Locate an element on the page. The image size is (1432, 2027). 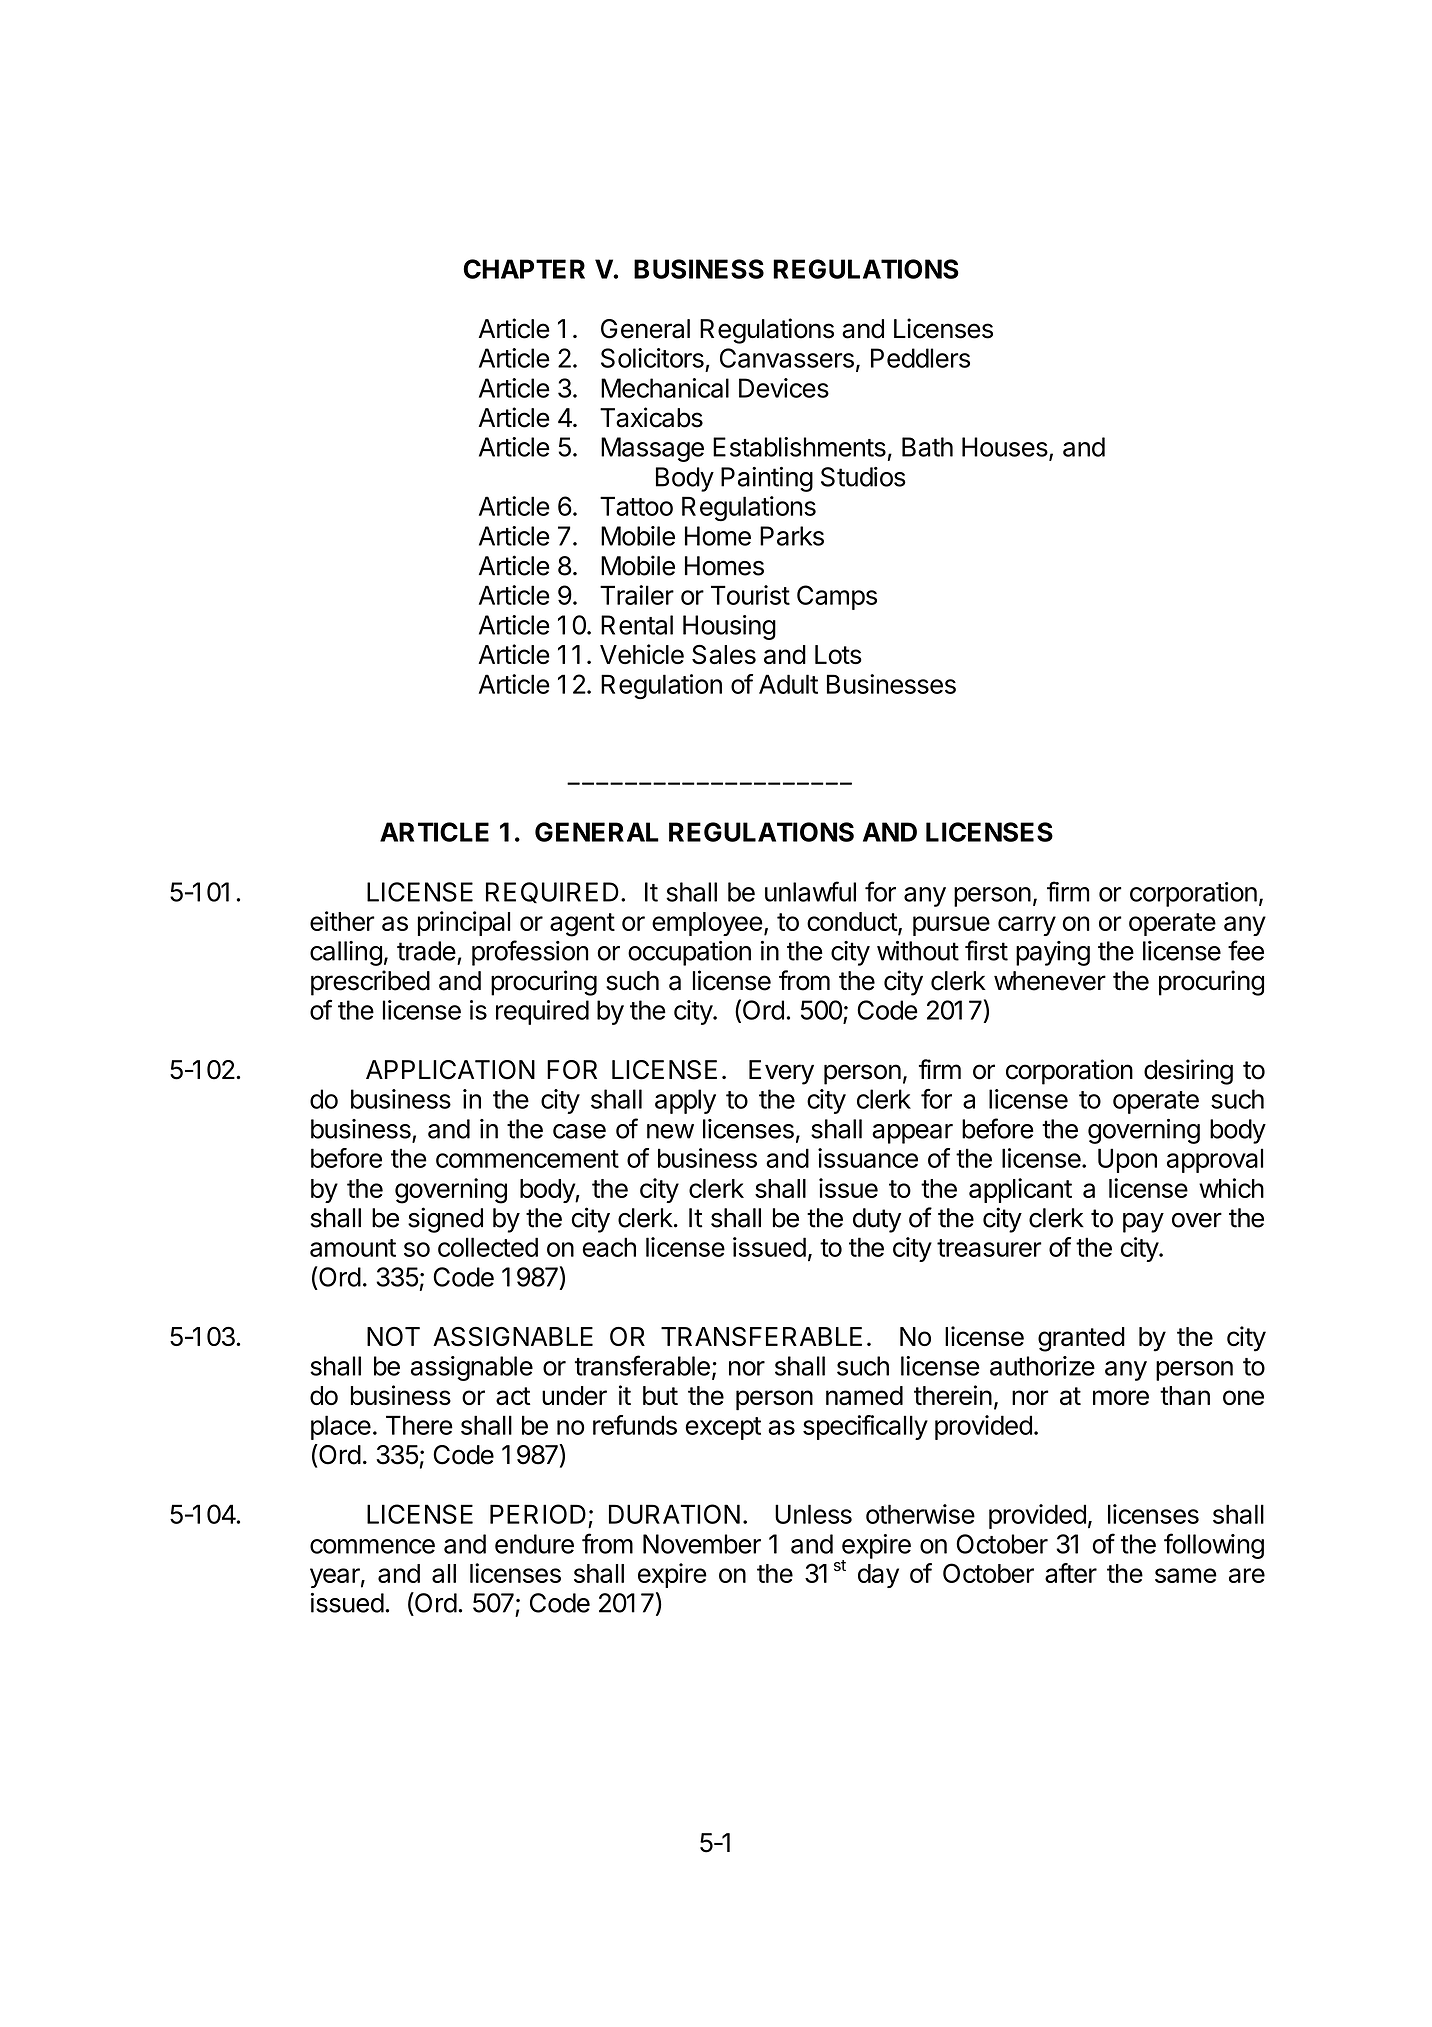
Vehicle is located at coordinates (642, 654).
